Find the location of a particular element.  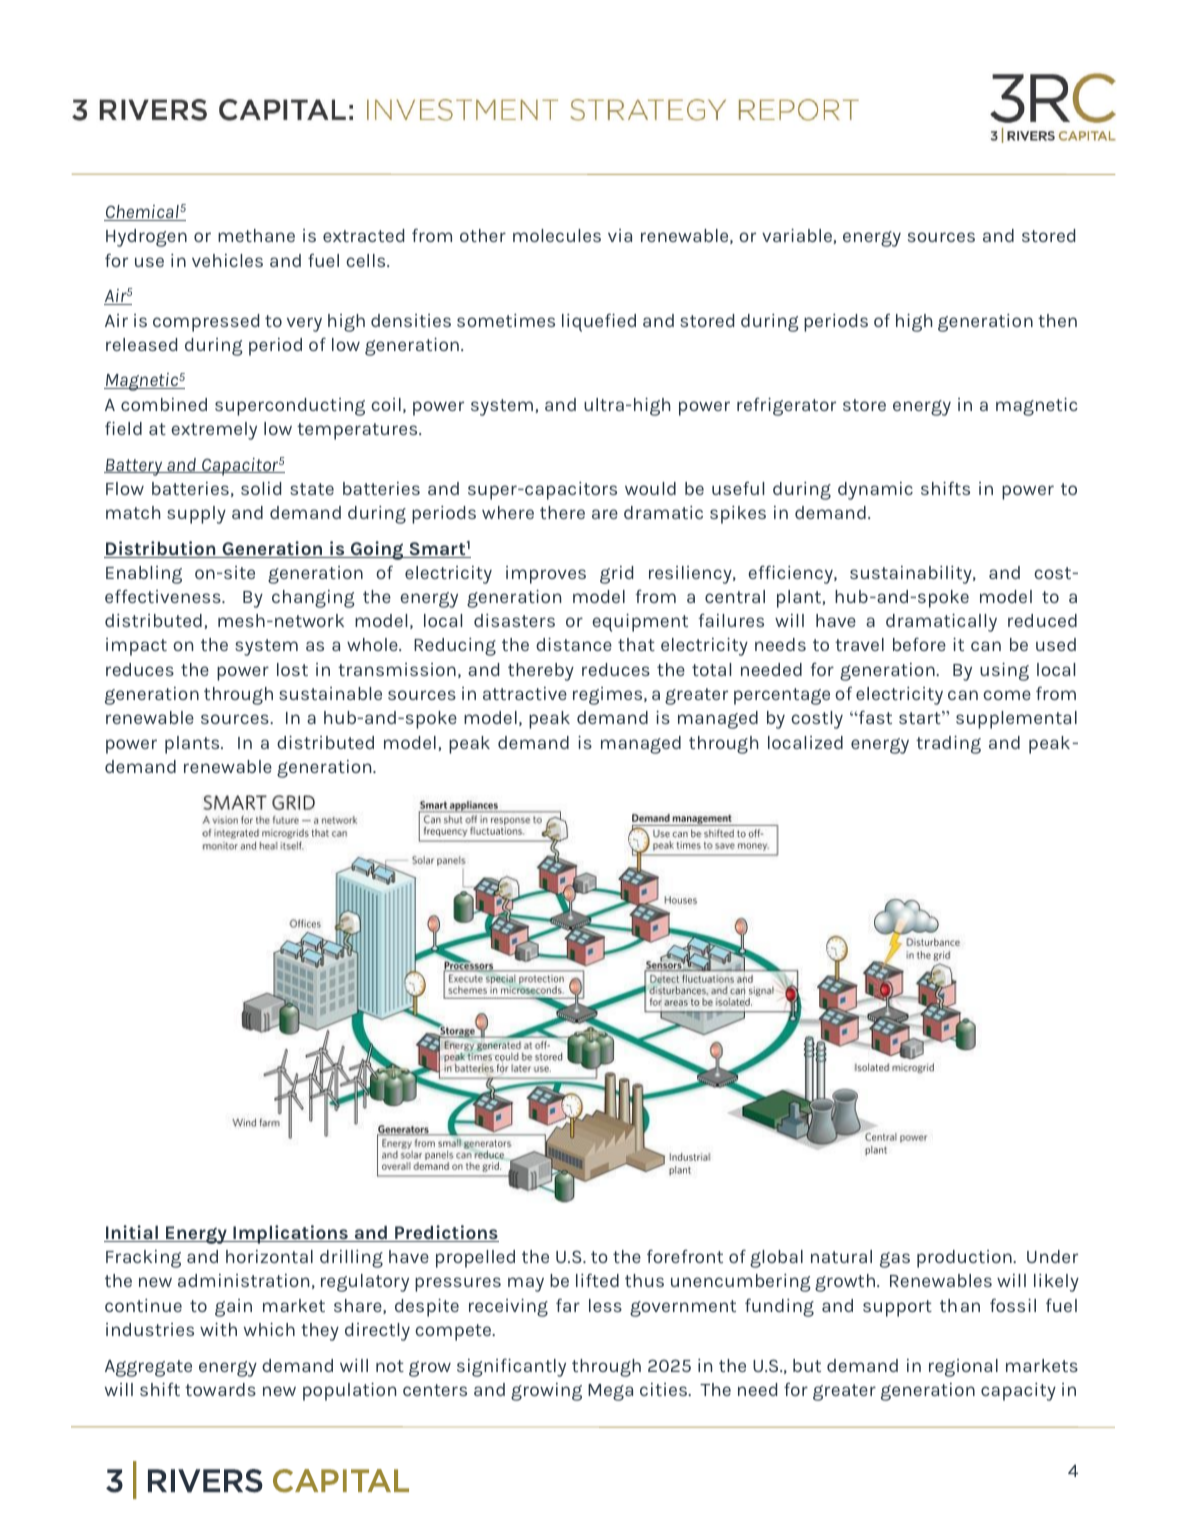

vehicles is located at coordinates (227, 260).
